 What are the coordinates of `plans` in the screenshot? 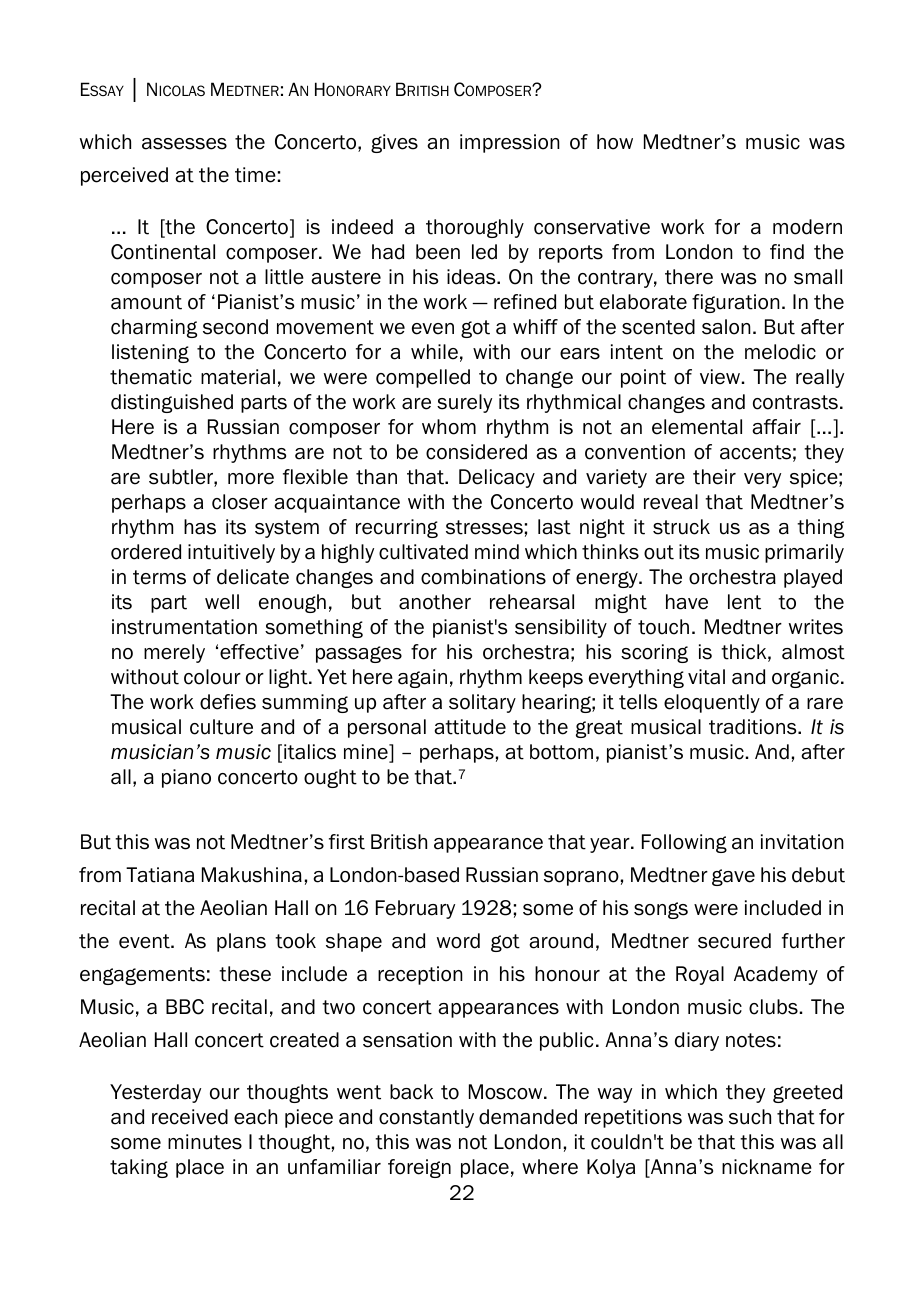 It's located at (241, 942).
